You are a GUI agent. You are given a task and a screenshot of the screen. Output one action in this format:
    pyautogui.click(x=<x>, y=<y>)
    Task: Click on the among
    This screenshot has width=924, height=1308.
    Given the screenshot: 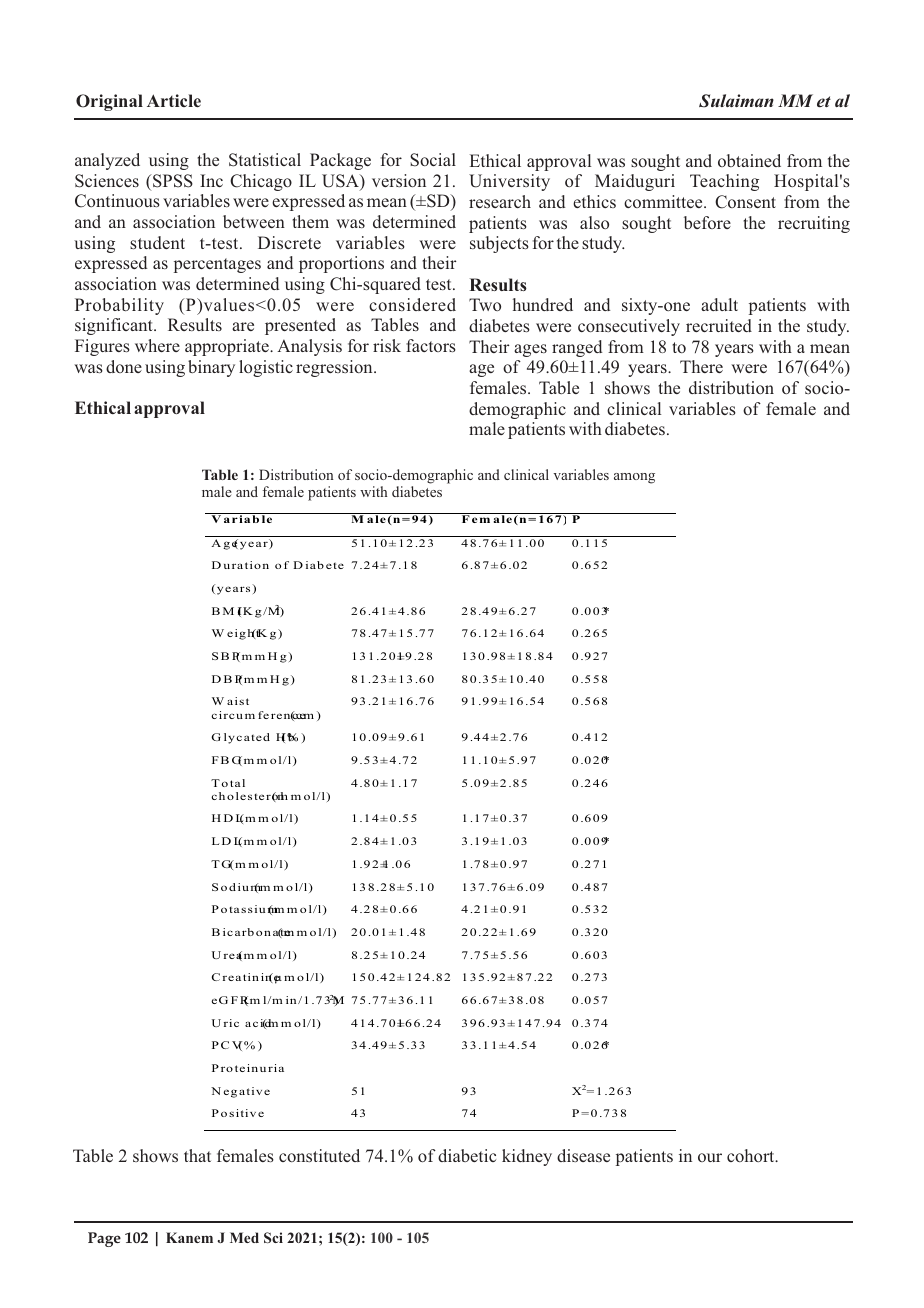 What is the action you would take?
    pyautogui.click(x=634, y=478)
